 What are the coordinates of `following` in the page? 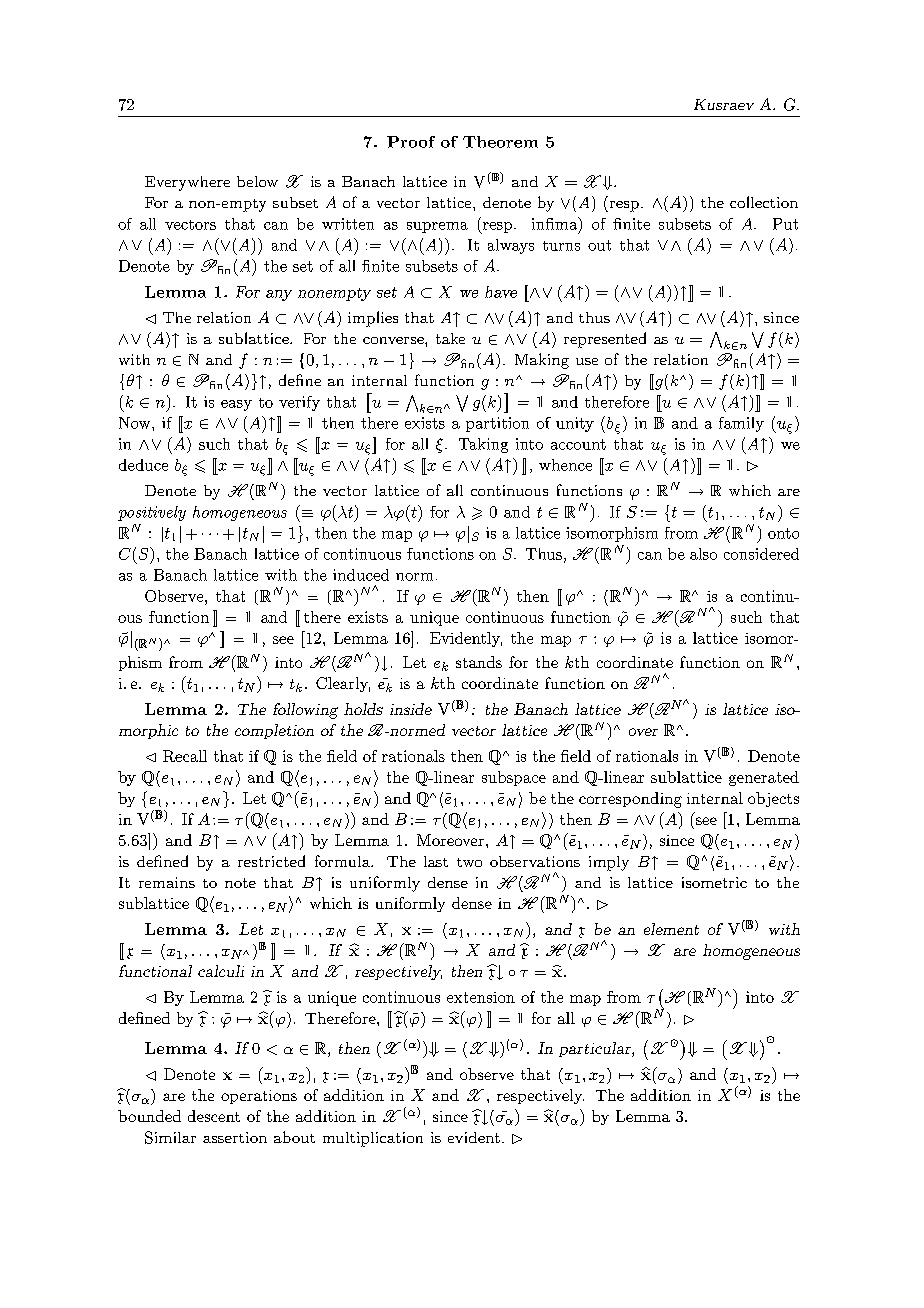 It's located at (305, 711).
